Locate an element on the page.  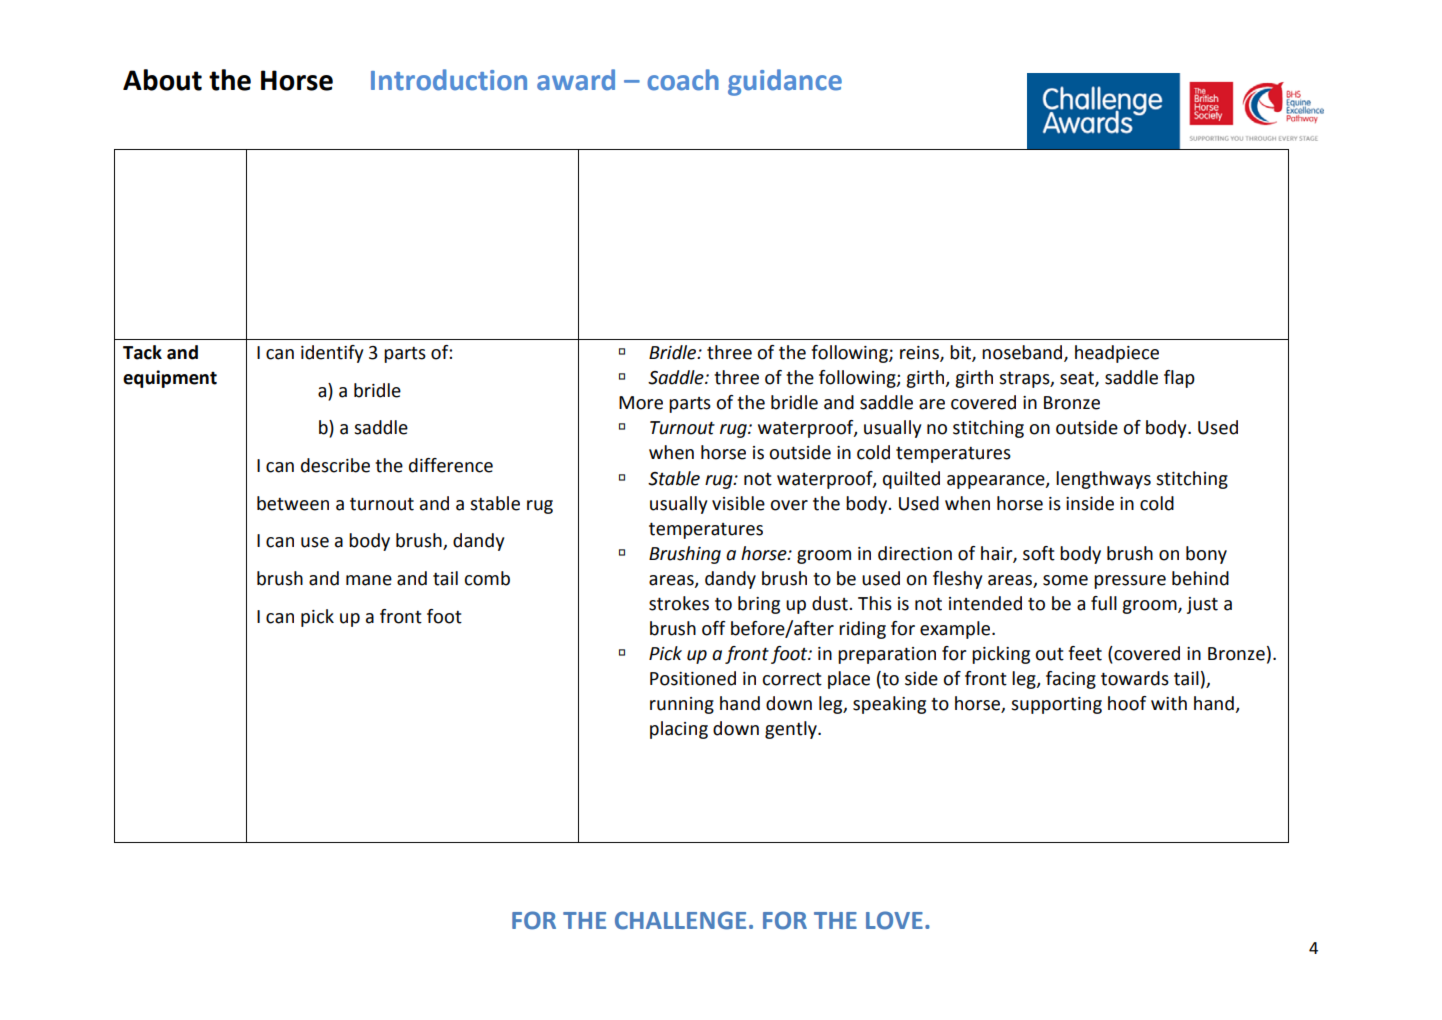
About is located at coordinates (162, 80).
